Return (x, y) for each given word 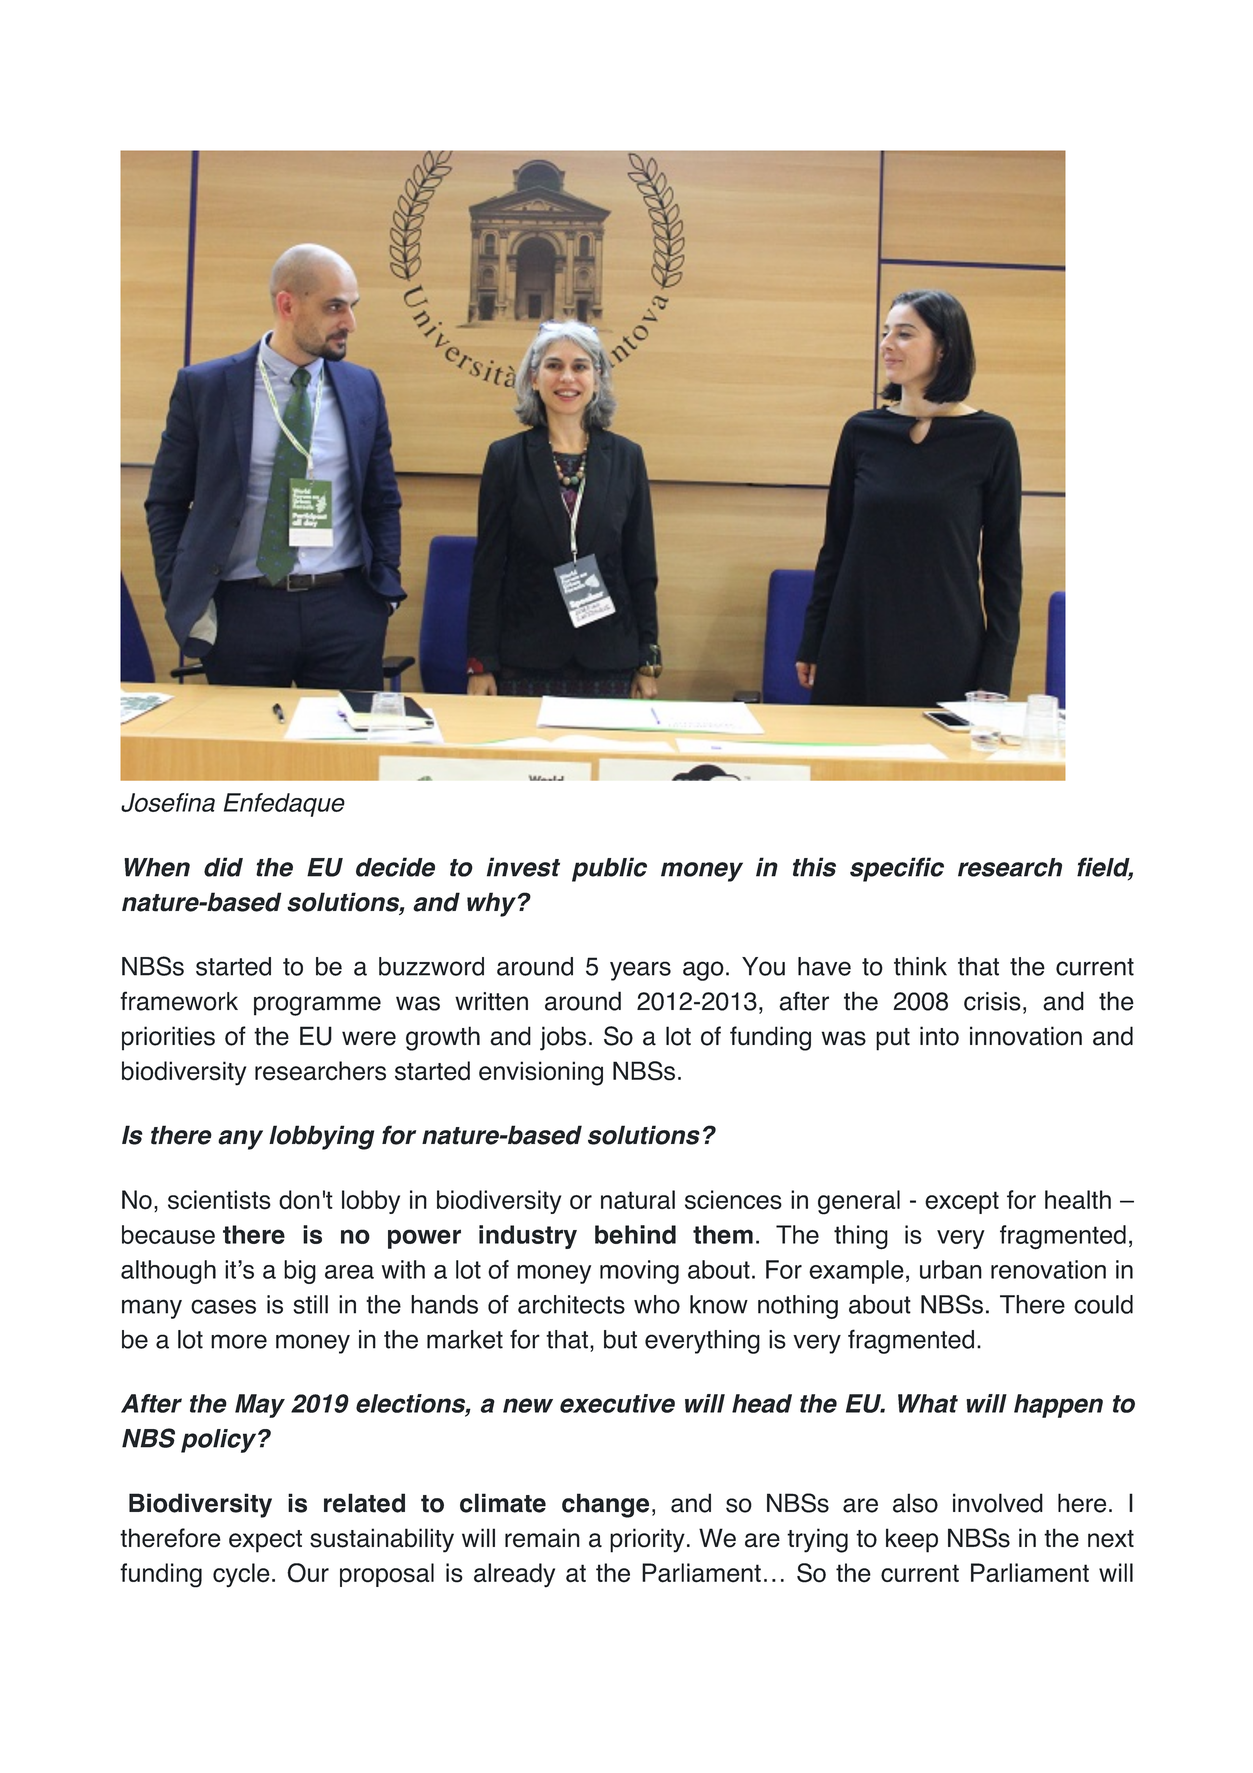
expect (265, 1541)
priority (647, 1540)
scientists (219, 1200)
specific (897, 869)
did (223, 867)
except (962, 1202)
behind (635, 1234)
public (609, 869)
